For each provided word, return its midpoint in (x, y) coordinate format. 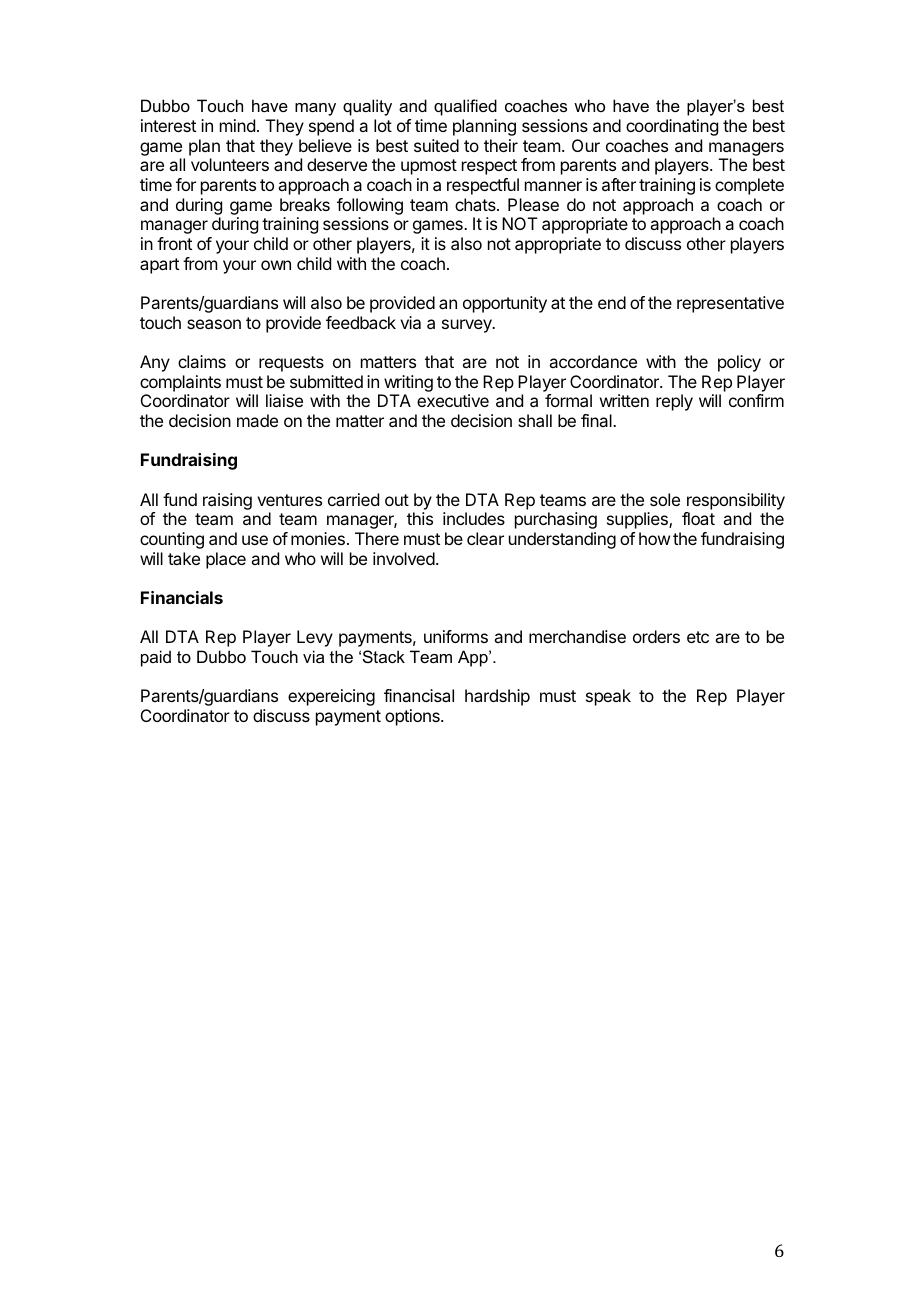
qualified (465, 107)
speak (608, 697)
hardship (497, 697)
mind (237, 125)
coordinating (672, 127)
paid (156, 658)
